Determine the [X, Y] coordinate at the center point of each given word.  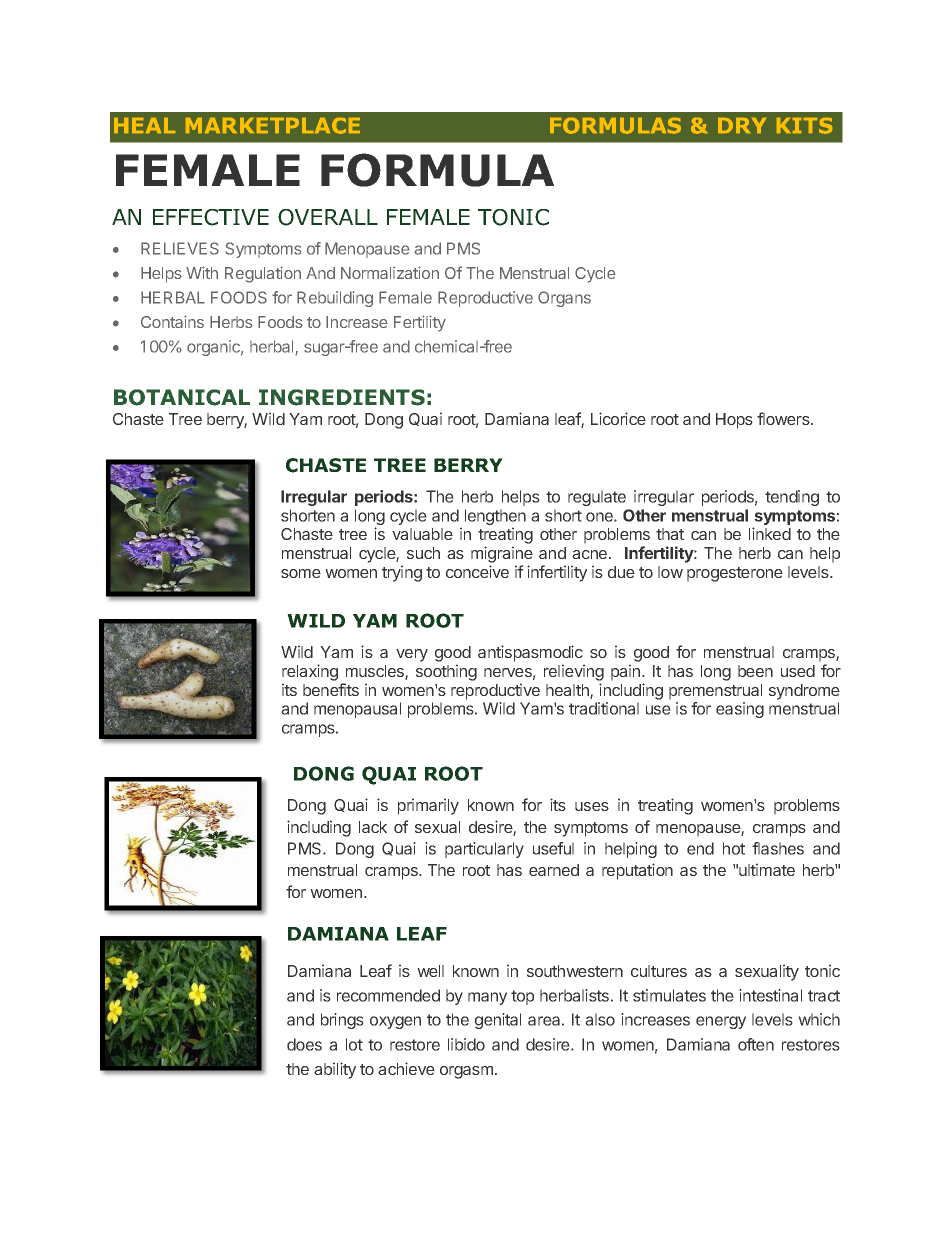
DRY [742, 125]
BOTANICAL [182, 397]
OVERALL [328, 217]
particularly [484, 850]
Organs [564, 299]
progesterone [735, 574]
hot [734, 848]
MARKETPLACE [273, 126]
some [301, 573]
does [304, 1044]
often [756, 1044]
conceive [477, 571]
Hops [734, 421]
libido [466, 1044]
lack [373, 827]
